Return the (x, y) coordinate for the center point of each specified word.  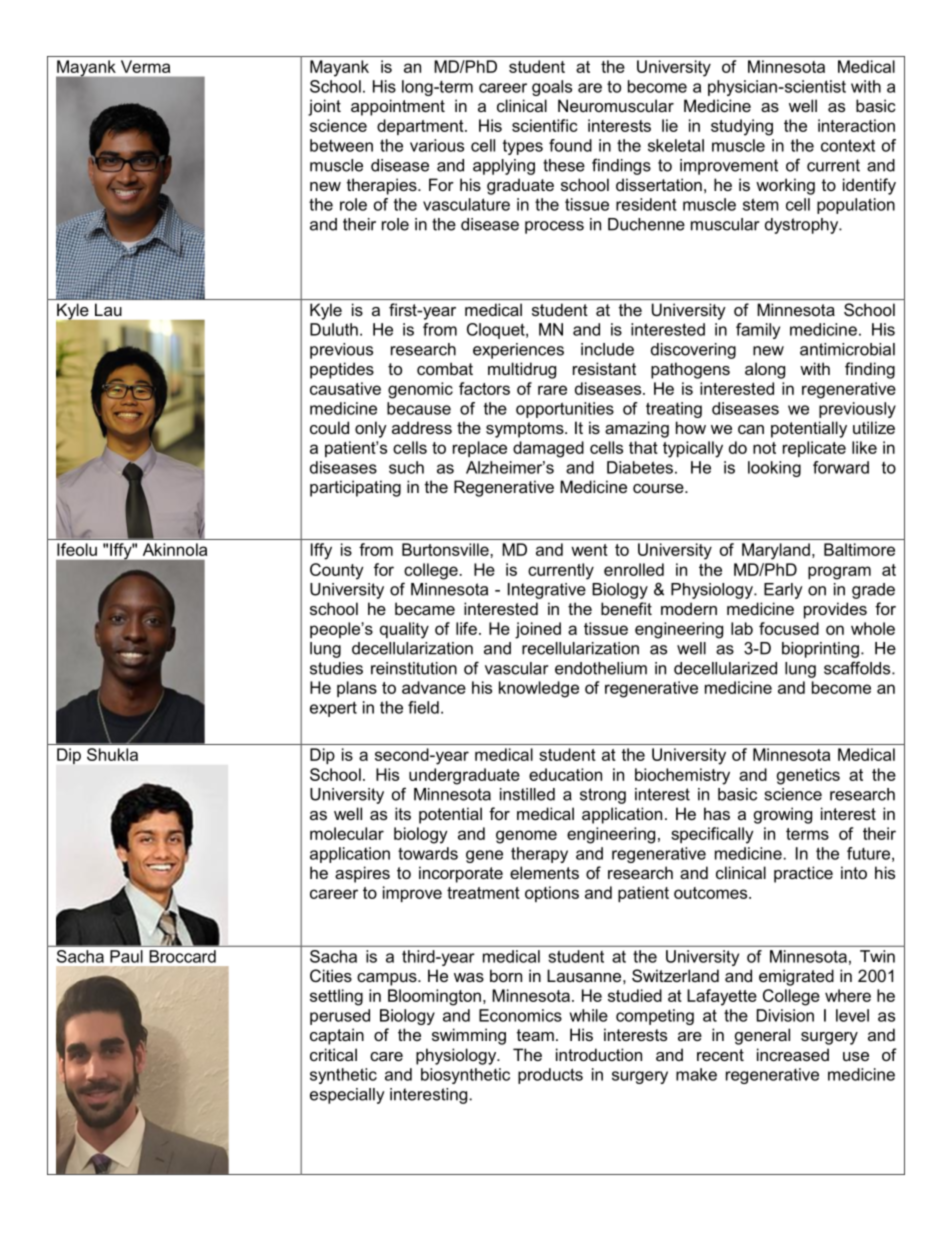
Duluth (334, 329)
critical (333, 1054)
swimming (469, 1036)
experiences (518, 351)
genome (526, 837)
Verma (145, 66)
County (337, 571)
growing (783, 815)
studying (742, 127)
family (758, 331)
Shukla (112, 754)
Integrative (547, 591)
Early (783, 591)
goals (552, 88)
